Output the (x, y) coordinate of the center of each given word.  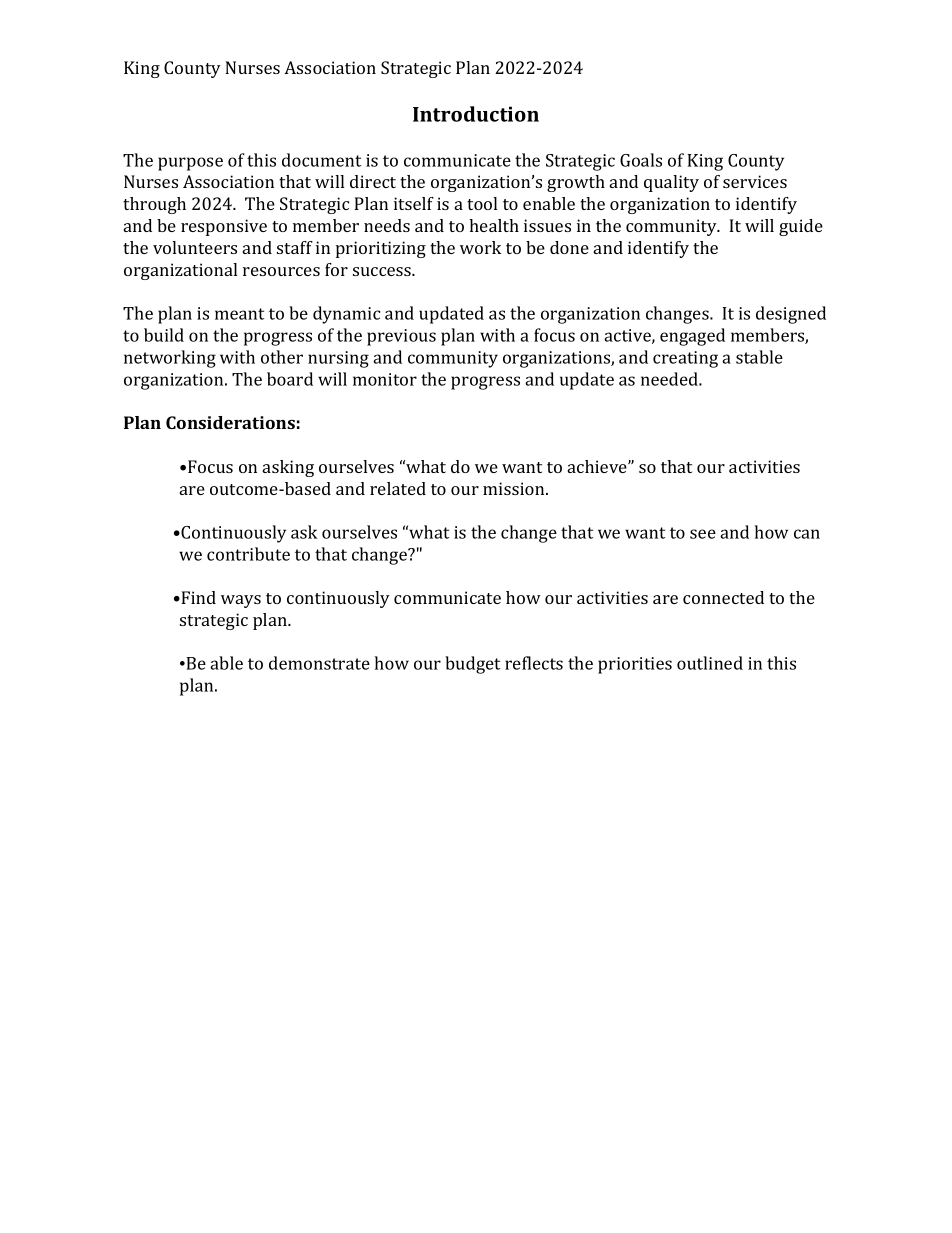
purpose (190, 164)
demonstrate (319, 663)
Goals (641, 160)
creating (685, 359)
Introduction (476, 114)
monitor (385, 379)
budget (472, 665)
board (290, 379)
